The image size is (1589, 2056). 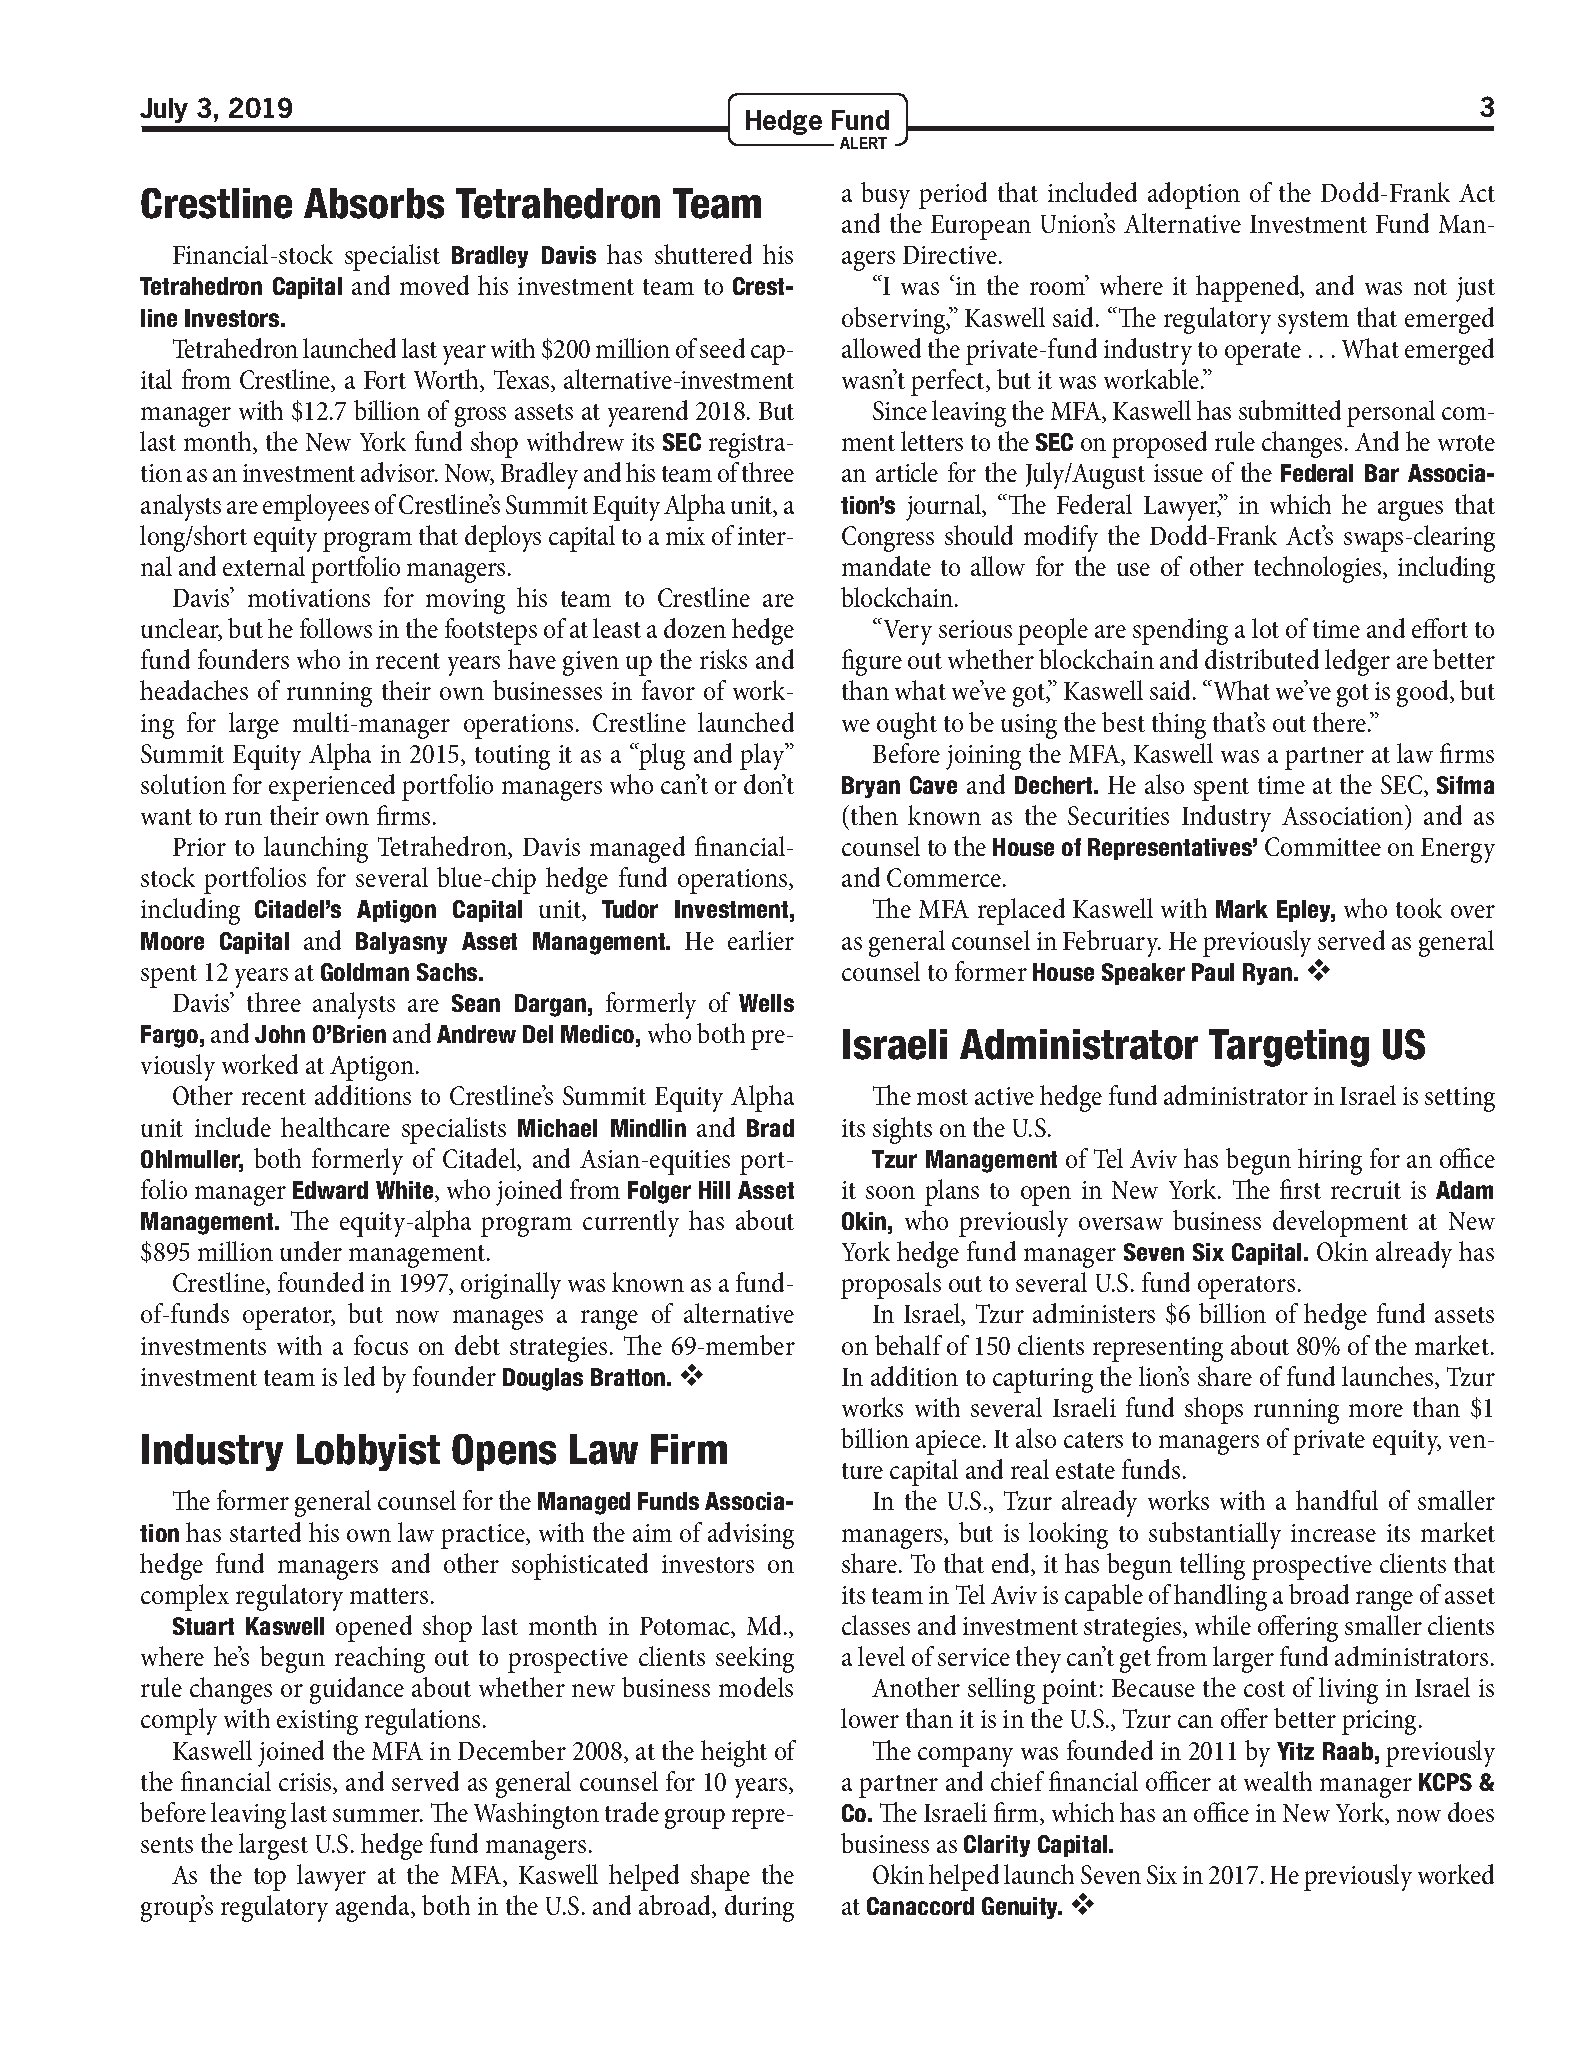 What do you see at coordinates (763, 756) in the screenshot?
I see `play` at bounding box center [763, 756].
